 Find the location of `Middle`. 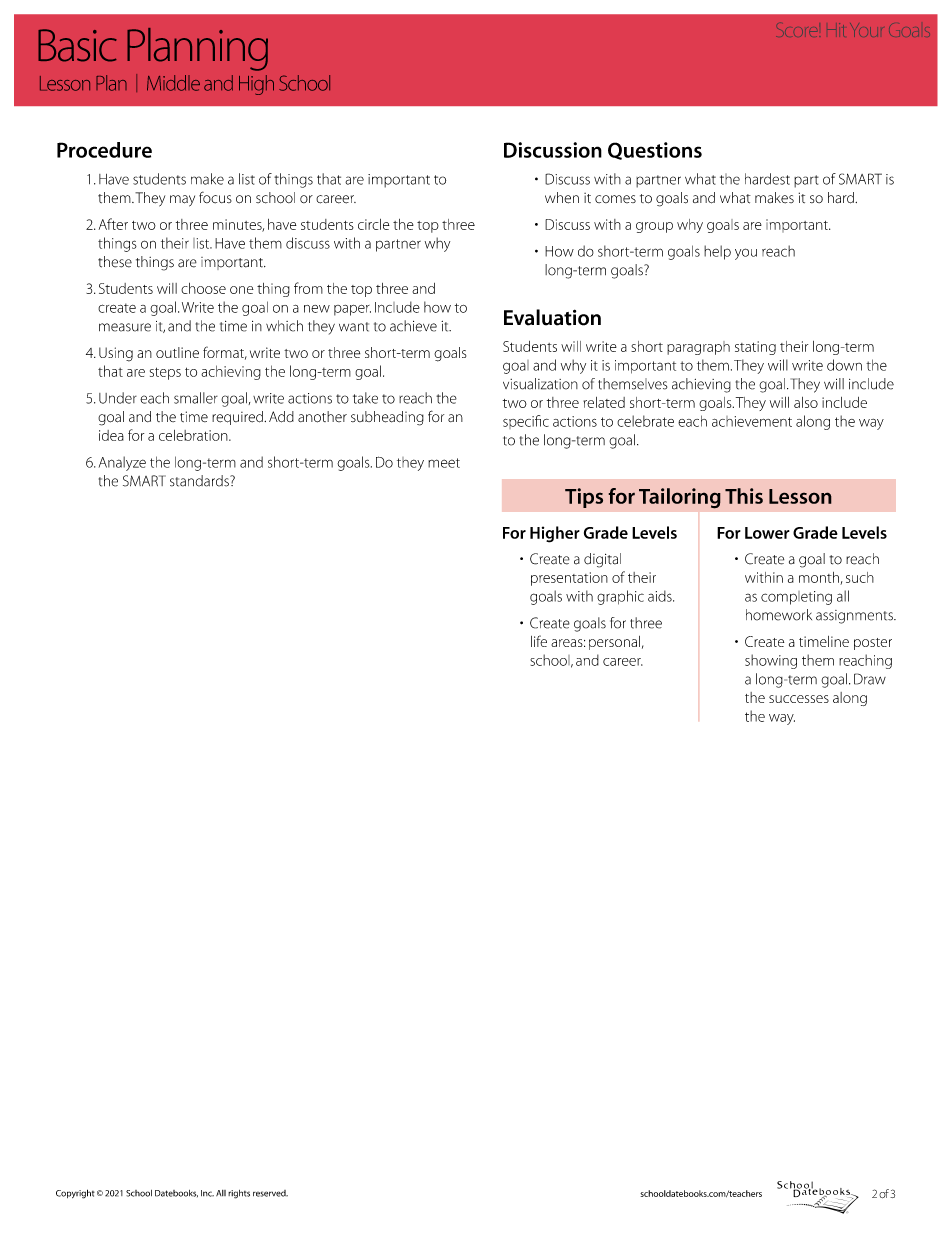

Middle is located at coordinates (173, 83).
